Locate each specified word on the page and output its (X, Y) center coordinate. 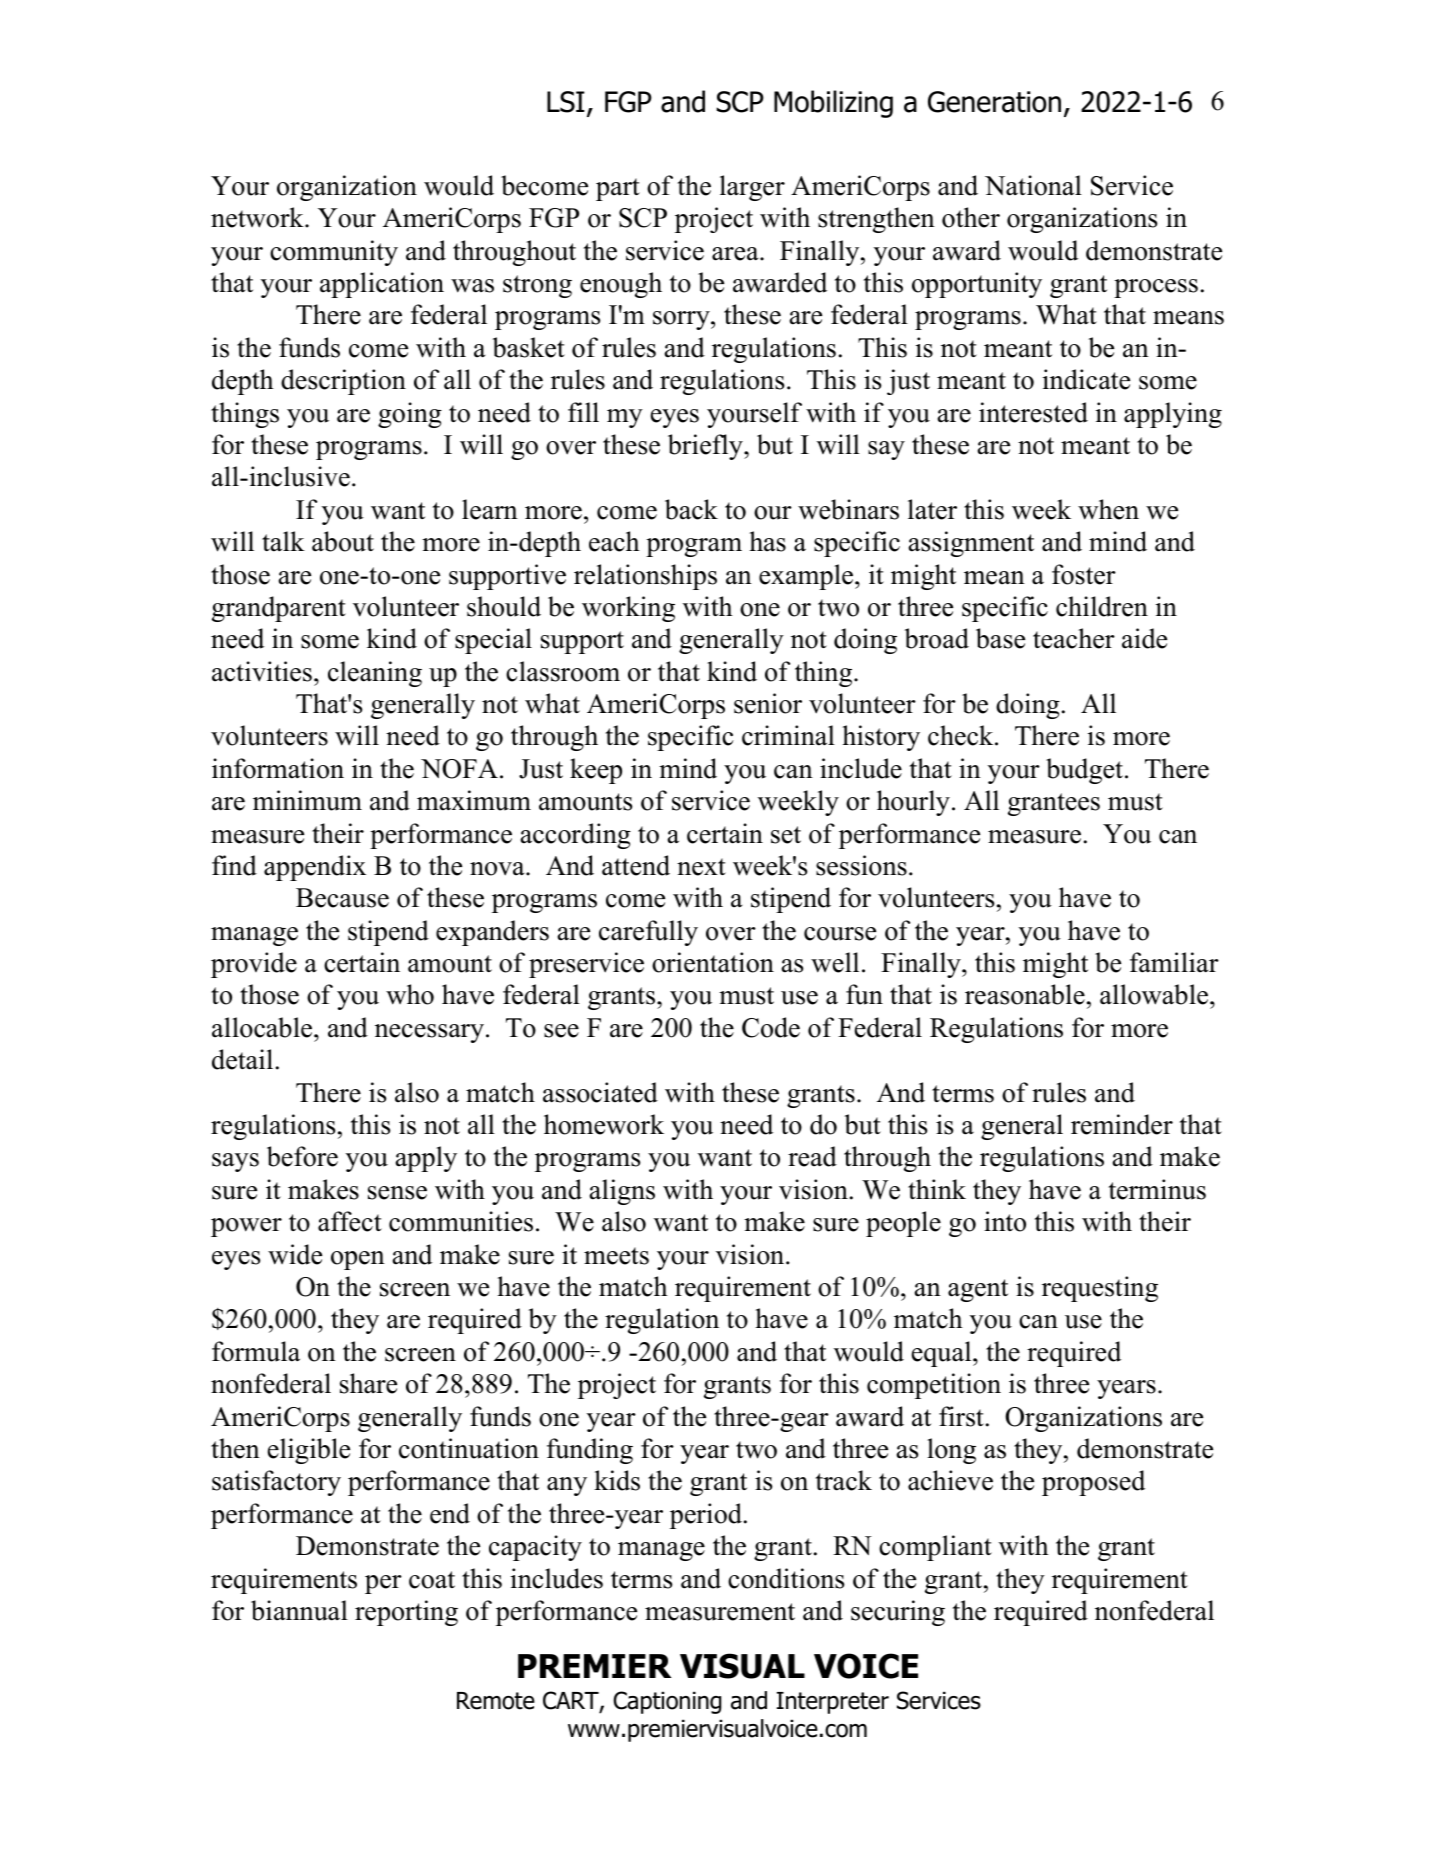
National (1033, 185)
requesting (1100, 1289)
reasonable (1025, 994)
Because (342, 898)
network (258, 217)
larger (752, 188)
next (701, 867)
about (343, 541)
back (691, 509)
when (1108, 509)
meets (616, 1256)
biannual (299, 1610)
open (358, 1260)
